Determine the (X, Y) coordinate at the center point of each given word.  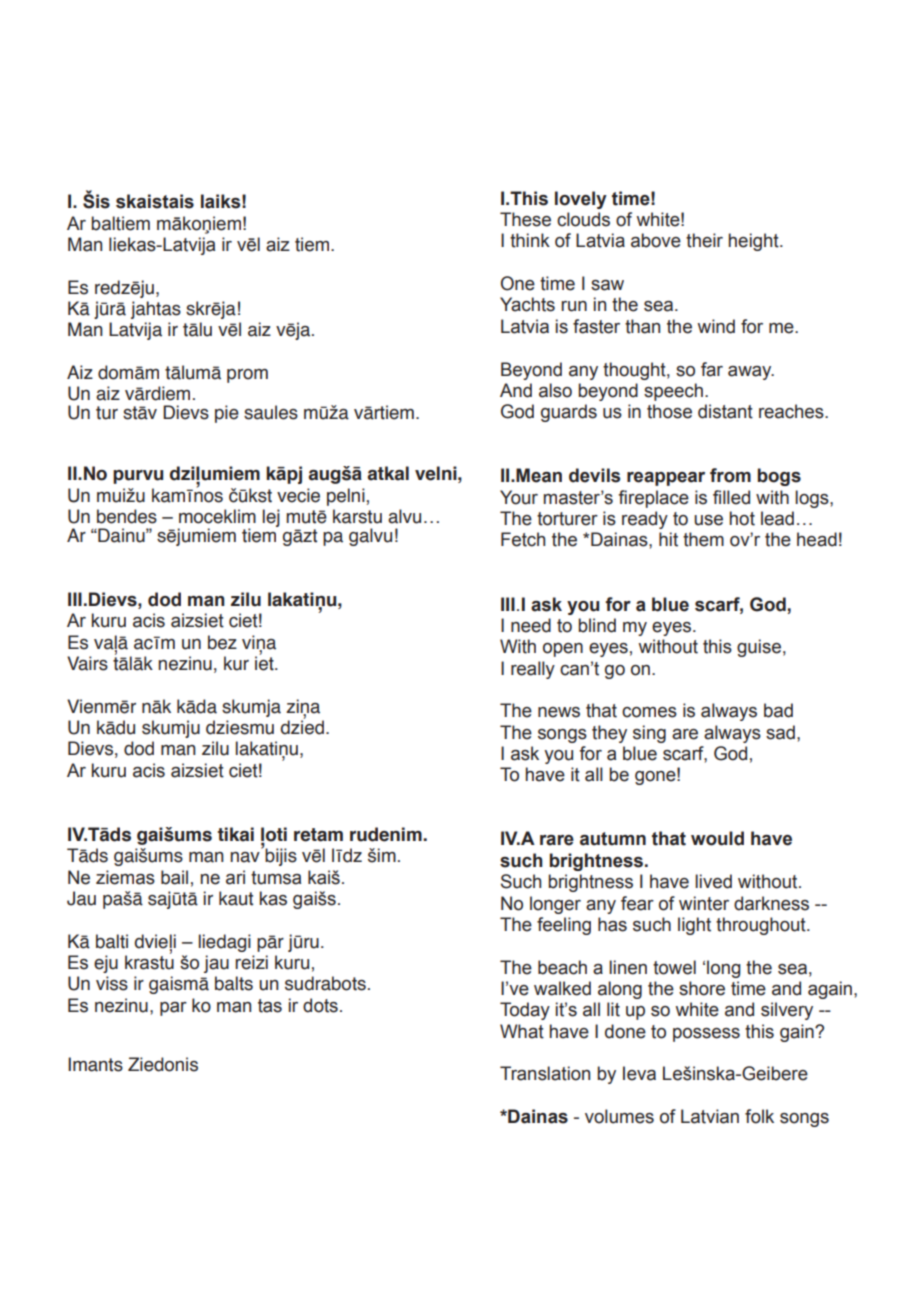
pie (227, 414)
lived (713, 881)
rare (557, 840)
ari (235, 877)
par (173, 1009)
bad (778, 710)
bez (222, 642)
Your (519, 497)
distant (725, 411)
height (755, 242)
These (525, 219)
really (533, 670)
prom (247, 376)
